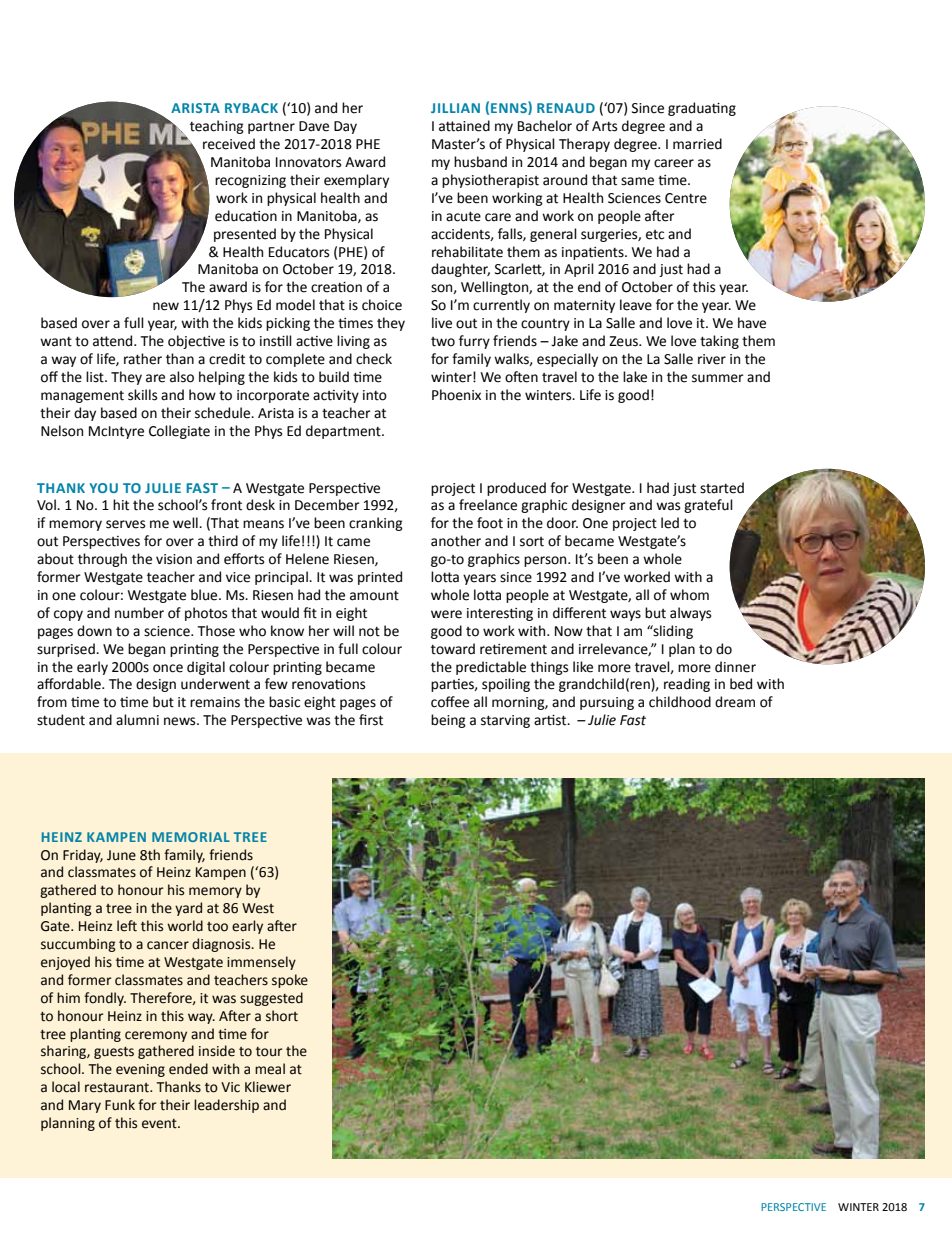  Describe the element at coordinates (217, 127) in the screenshot. I see `teaching` at that location.
